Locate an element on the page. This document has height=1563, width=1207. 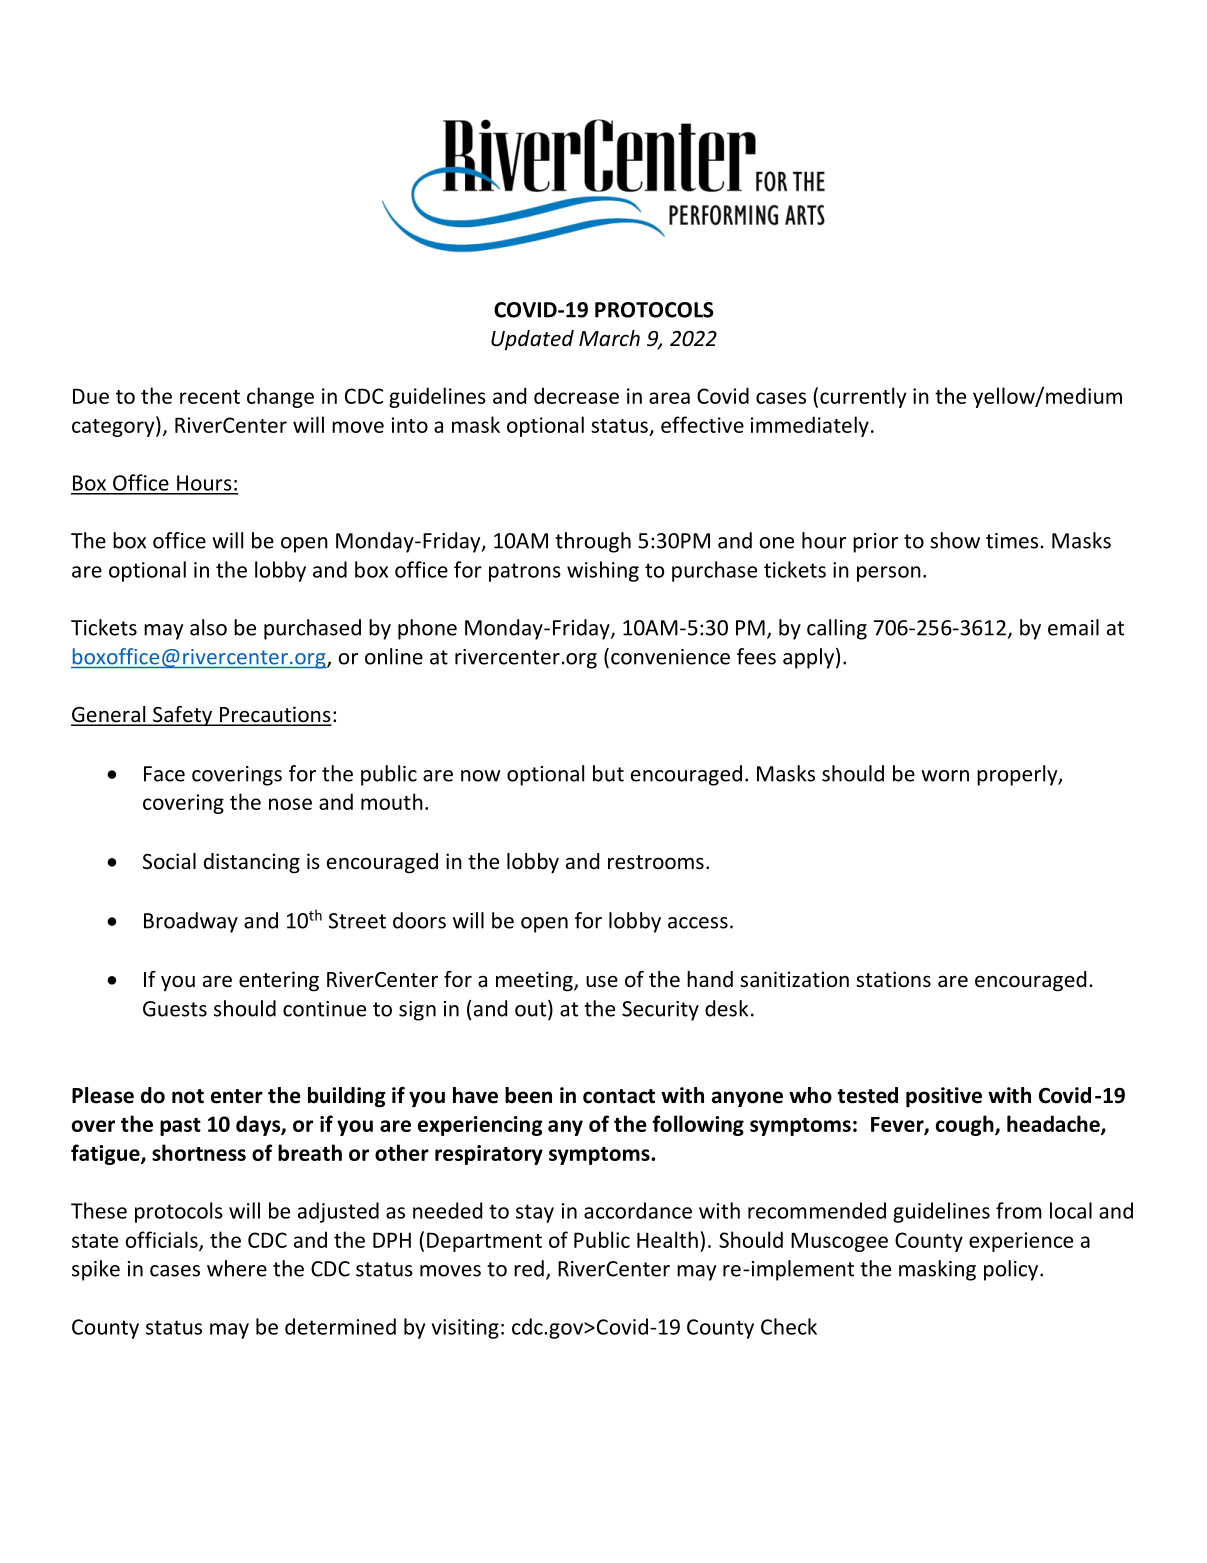
policy is located at coordinates (1011, 1270).
